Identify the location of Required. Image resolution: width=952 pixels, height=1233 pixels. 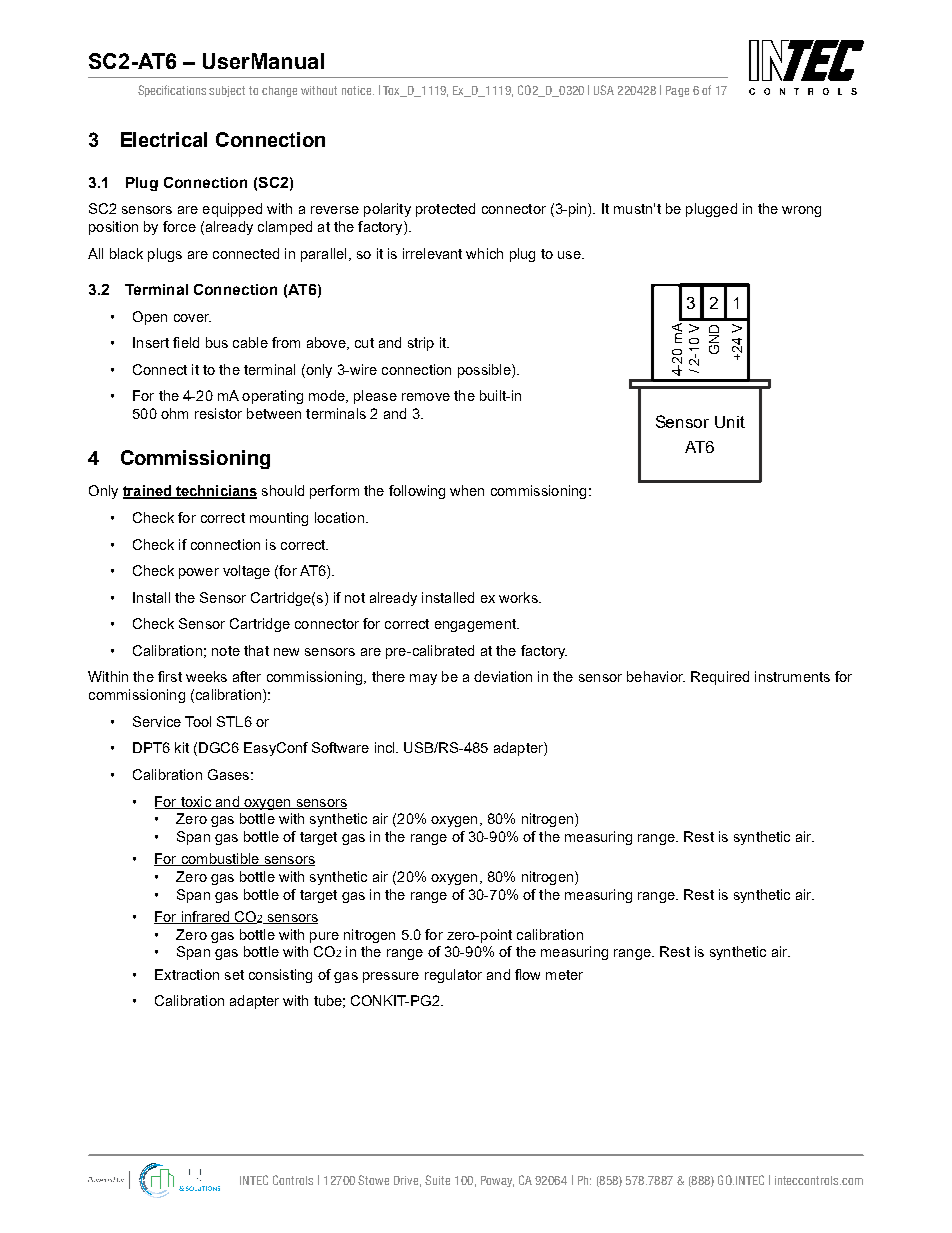
(720, 678).
